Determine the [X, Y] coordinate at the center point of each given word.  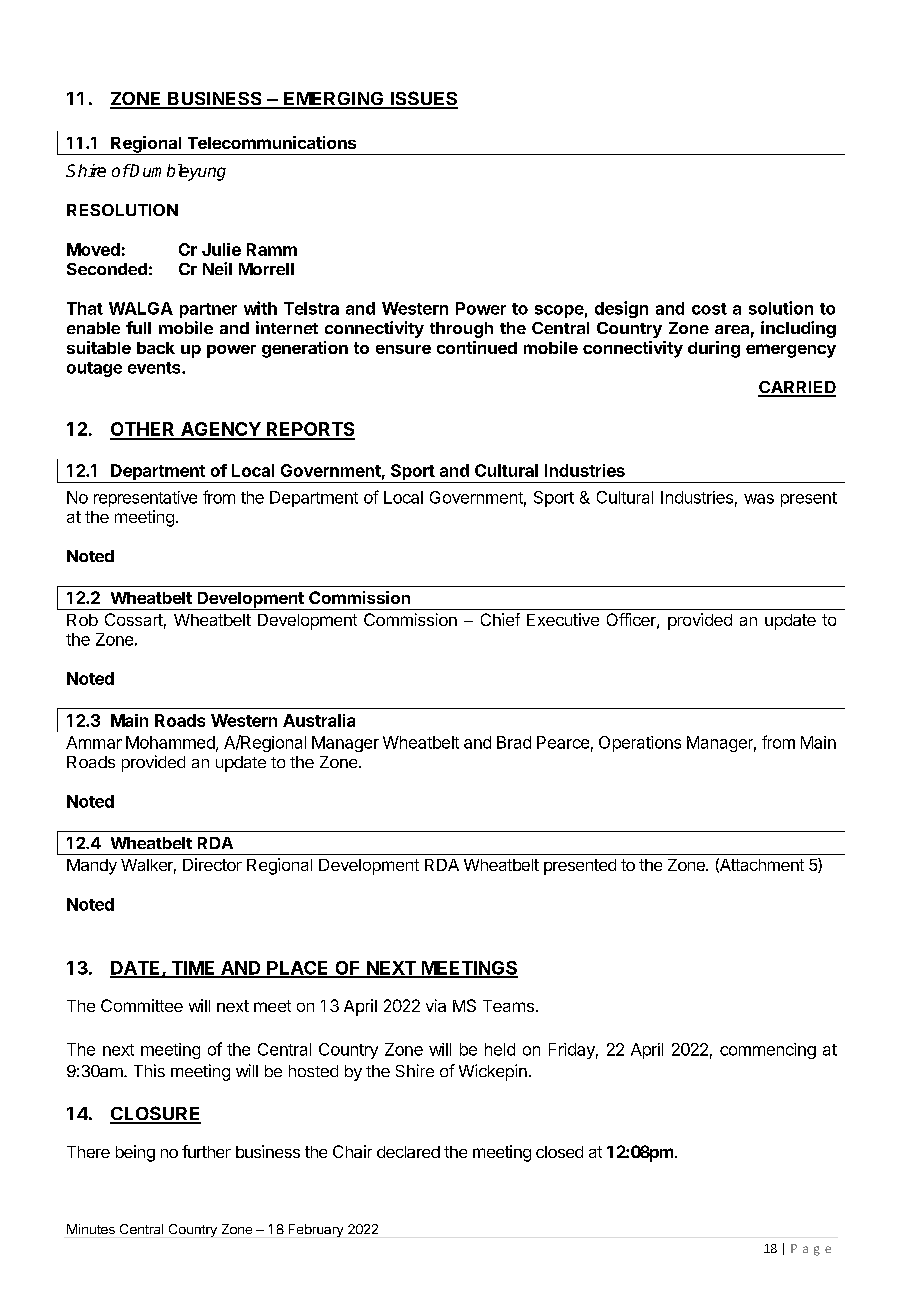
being [135, 1153]
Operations [640, 744]
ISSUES [423, 99]
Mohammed [171, 743]
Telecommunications [272, 142]
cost [709, 309]
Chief [500, 619]
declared [408, 1152]
